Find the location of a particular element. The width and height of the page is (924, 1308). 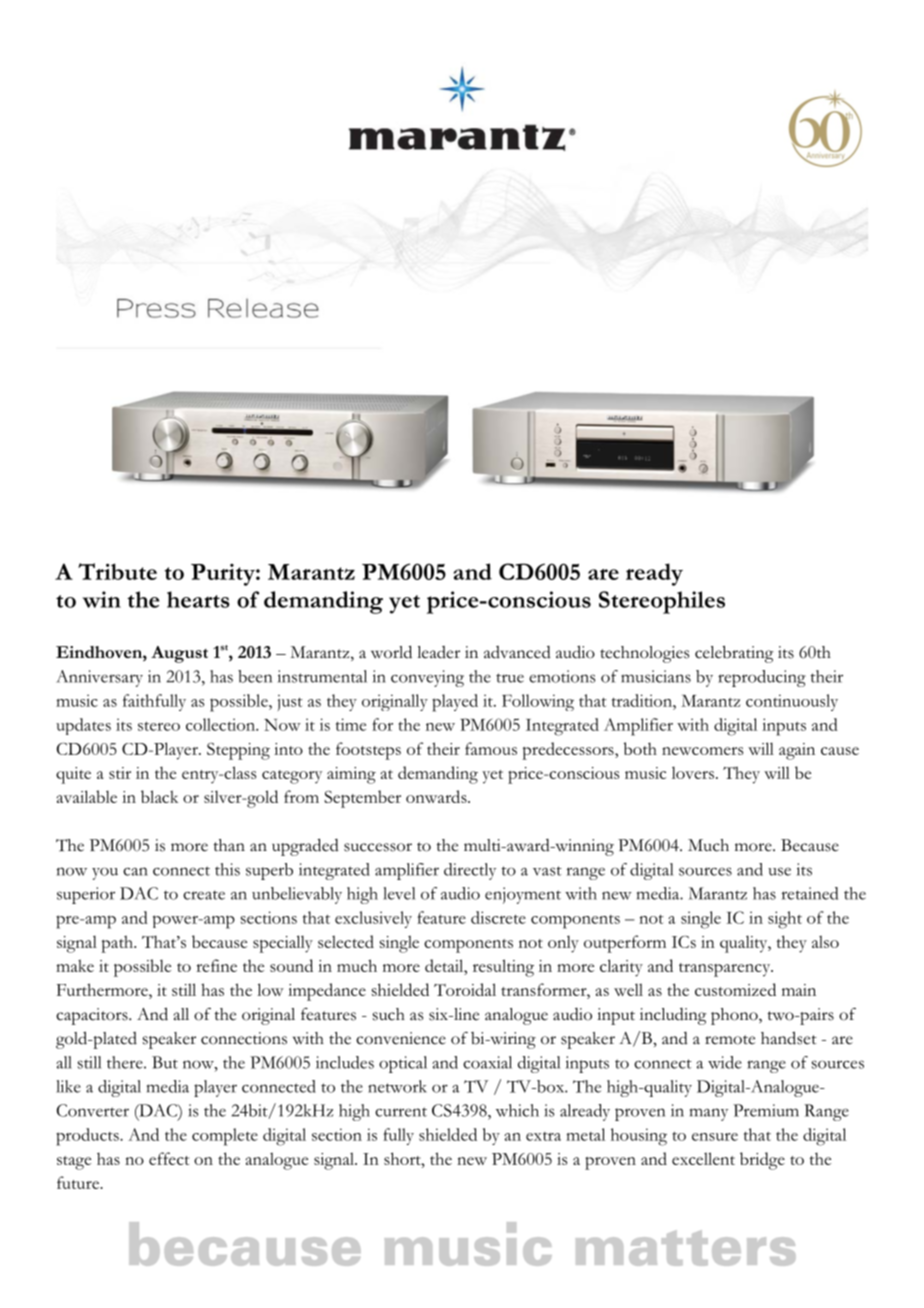

hearts is located at coordinates (198, 599).
